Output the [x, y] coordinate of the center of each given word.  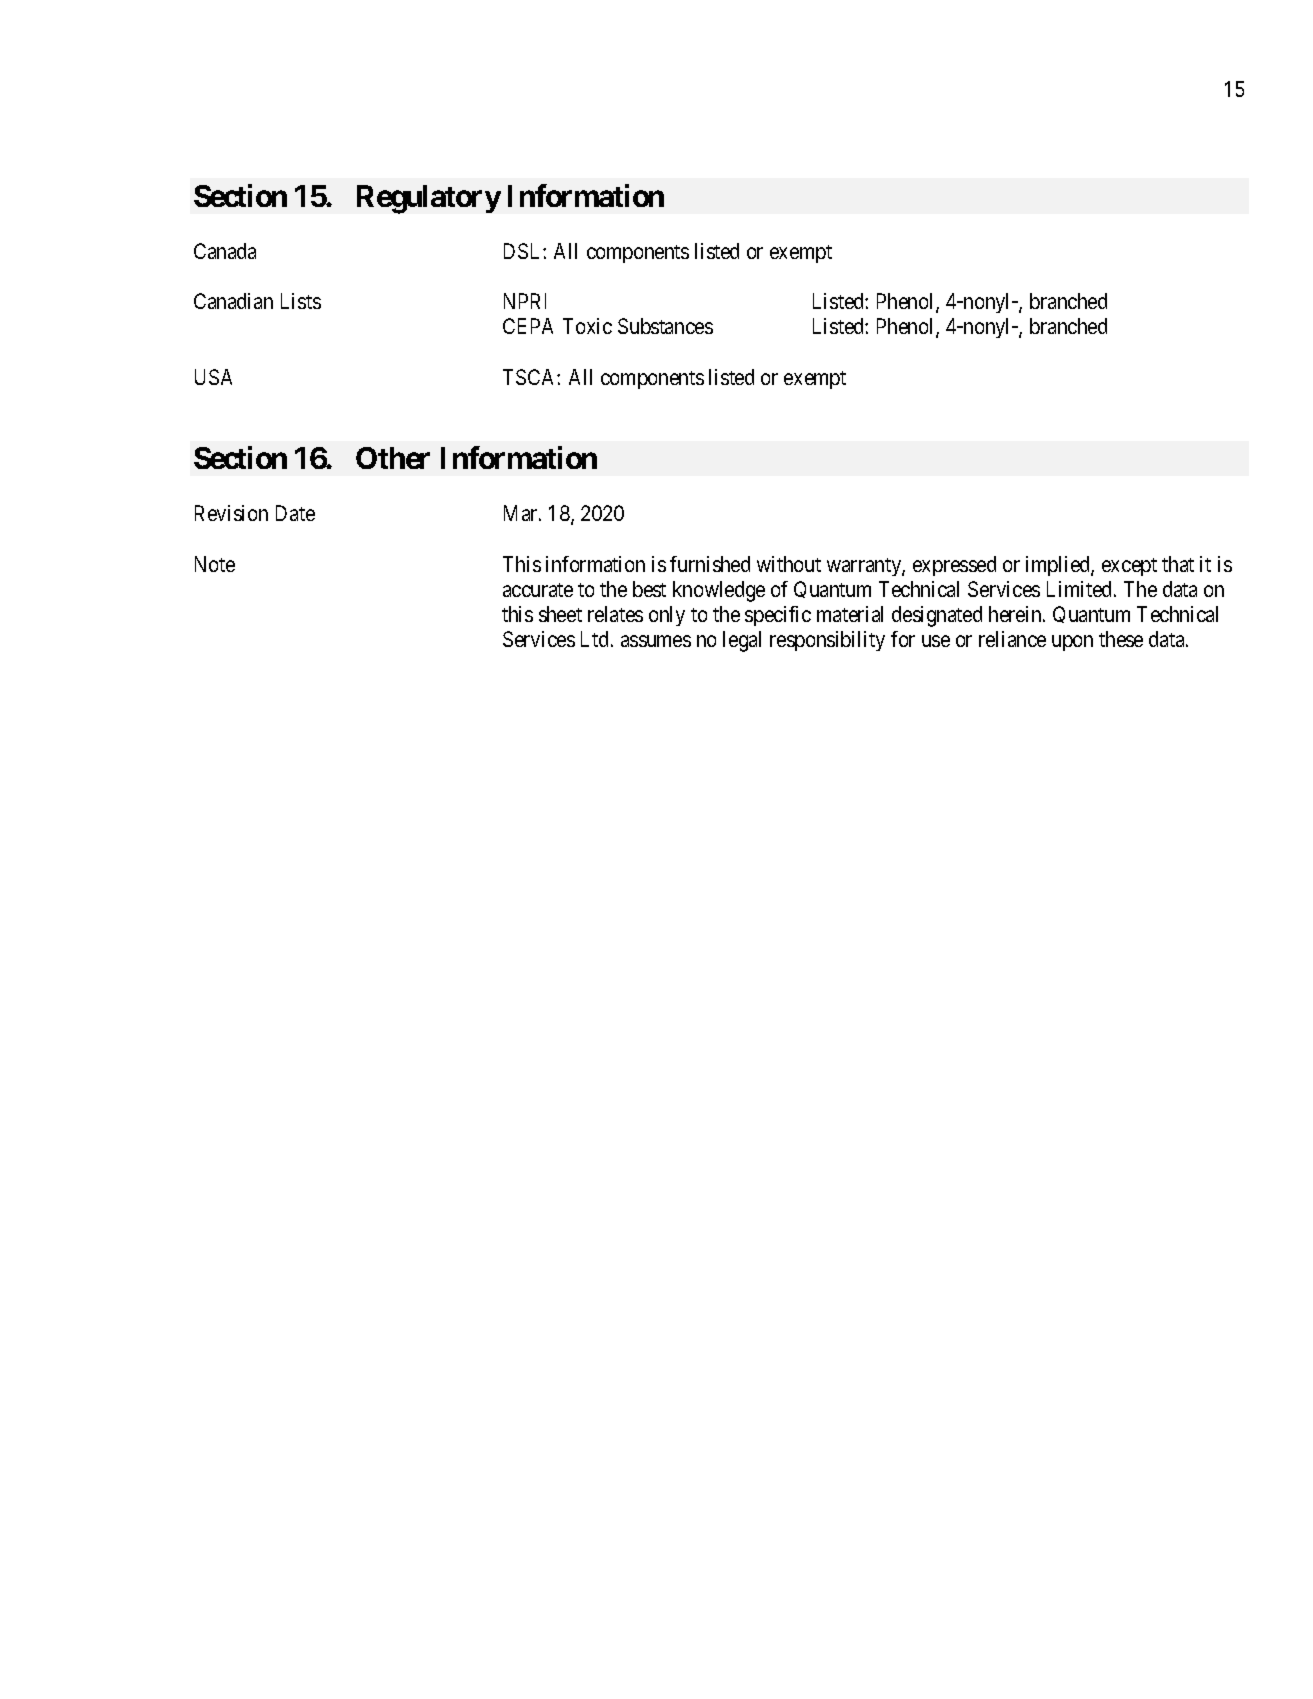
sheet [560, 614]
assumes [656, 641]
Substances [665, 326]
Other [393, 458]
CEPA [528, 326]
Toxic [587, 326]
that [1178, 564]
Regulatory [429, 199]
